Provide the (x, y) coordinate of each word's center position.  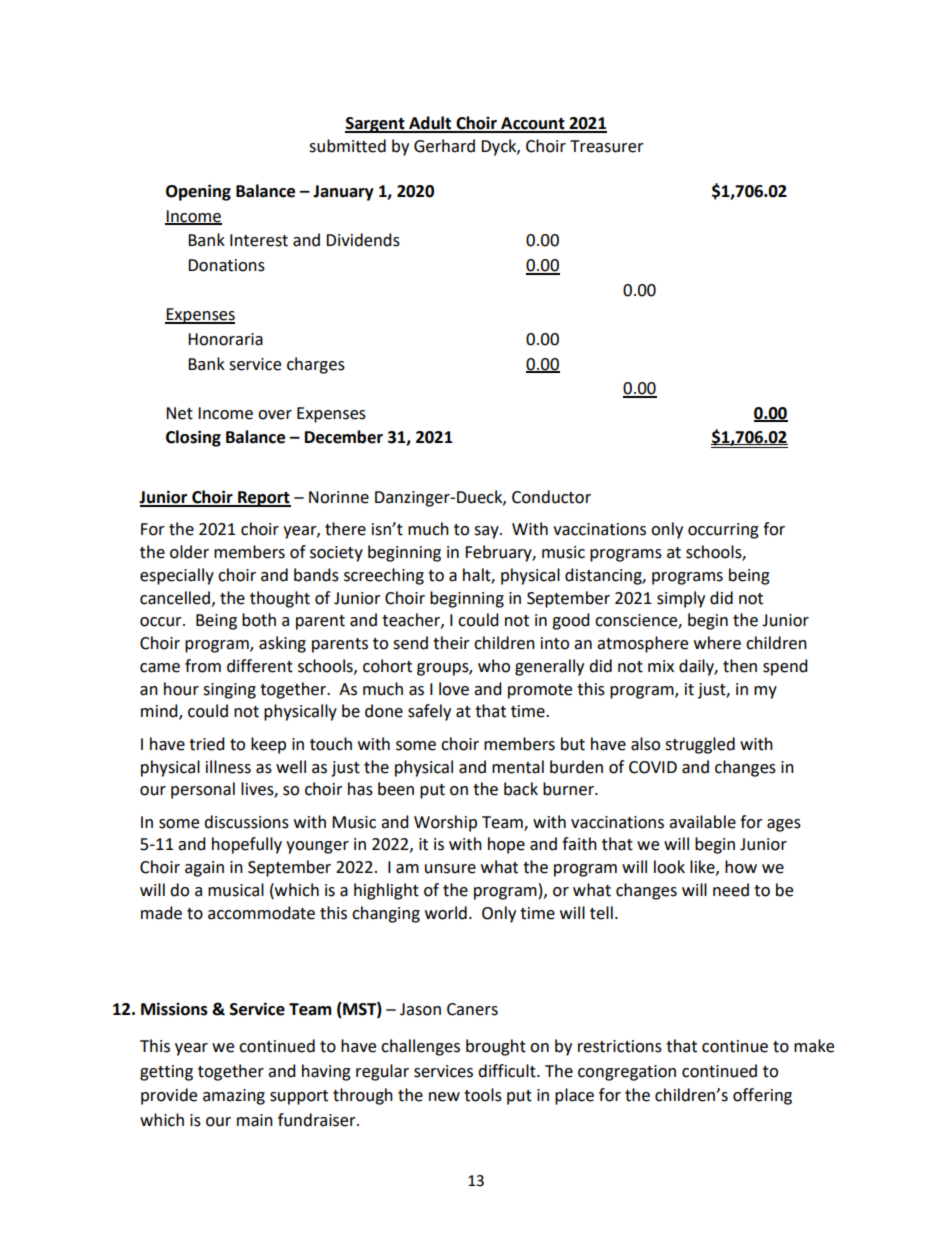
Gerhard (444, 146)
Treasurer (607, 146)
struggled (700, 745)
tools (483, 1095)
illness (228, 767)
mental (518, 767)
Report (263, 499)
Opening (198, 192)
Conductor (551, 497)
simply (681, 599)
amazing (234, 1097)
